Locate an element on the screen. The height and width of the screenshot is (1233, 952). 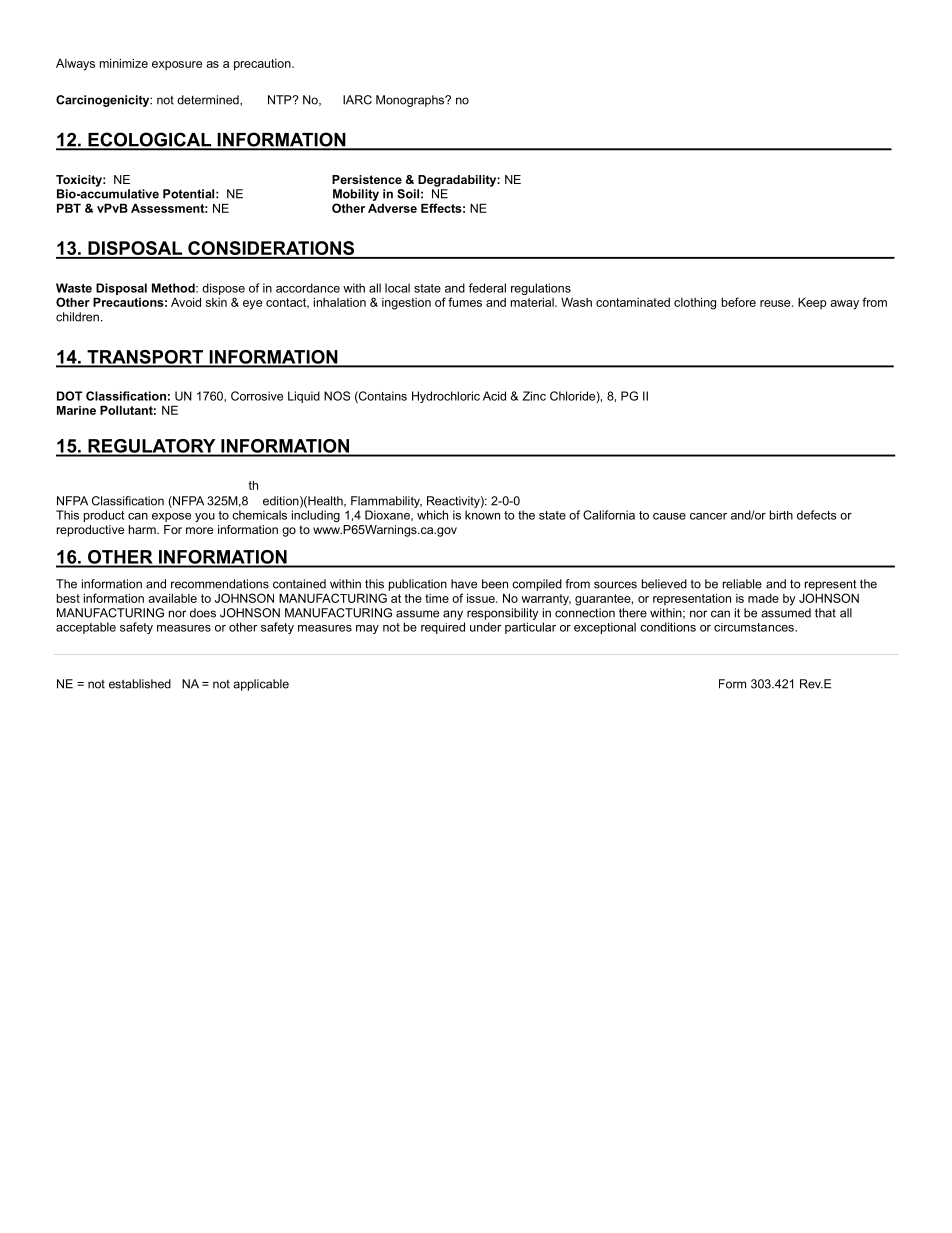
determined is located at coordinates (209, 100).
